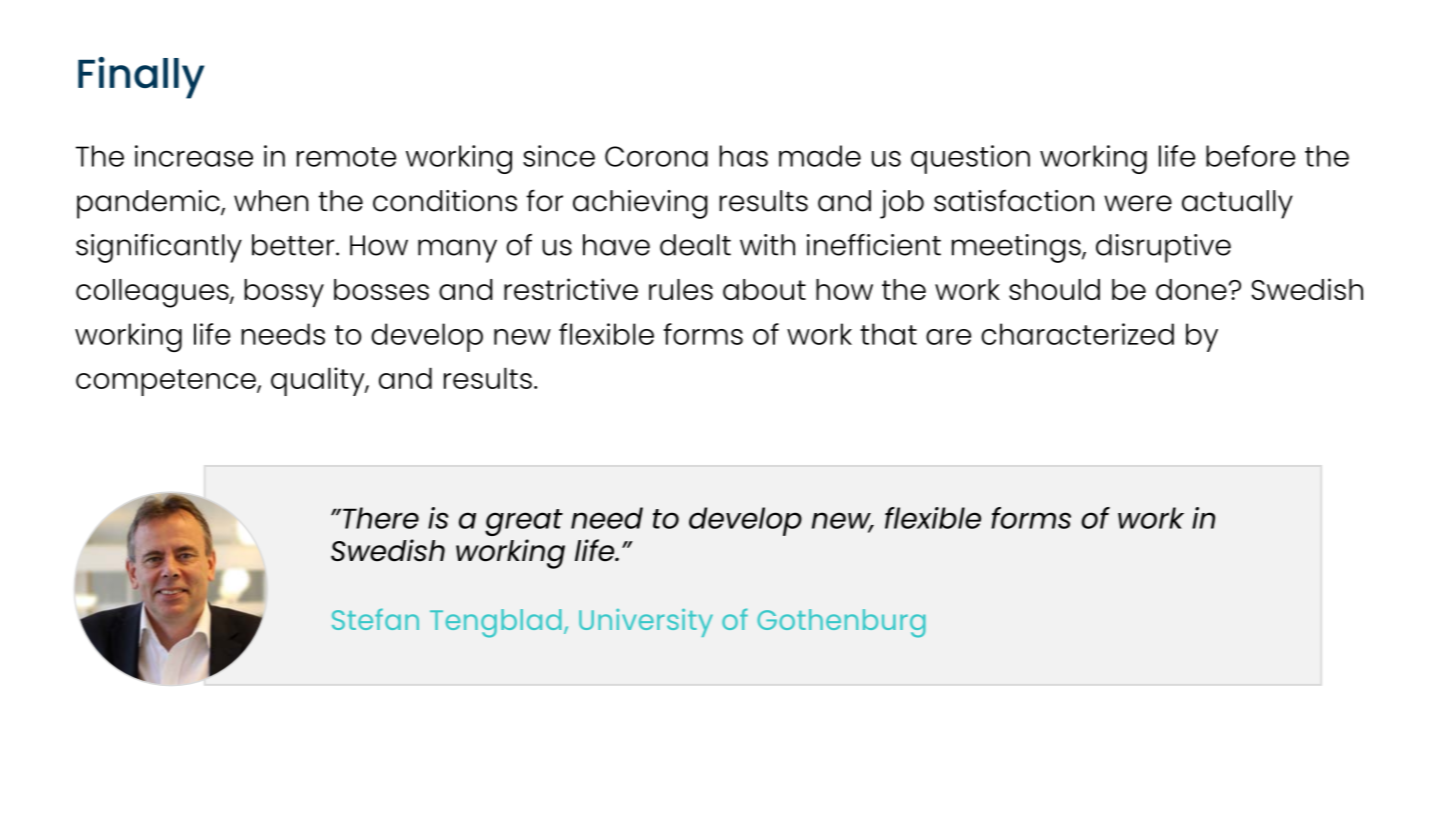 The width and height of the document is (1456, 819). I want to click on Stefan, so click(375, 619).
